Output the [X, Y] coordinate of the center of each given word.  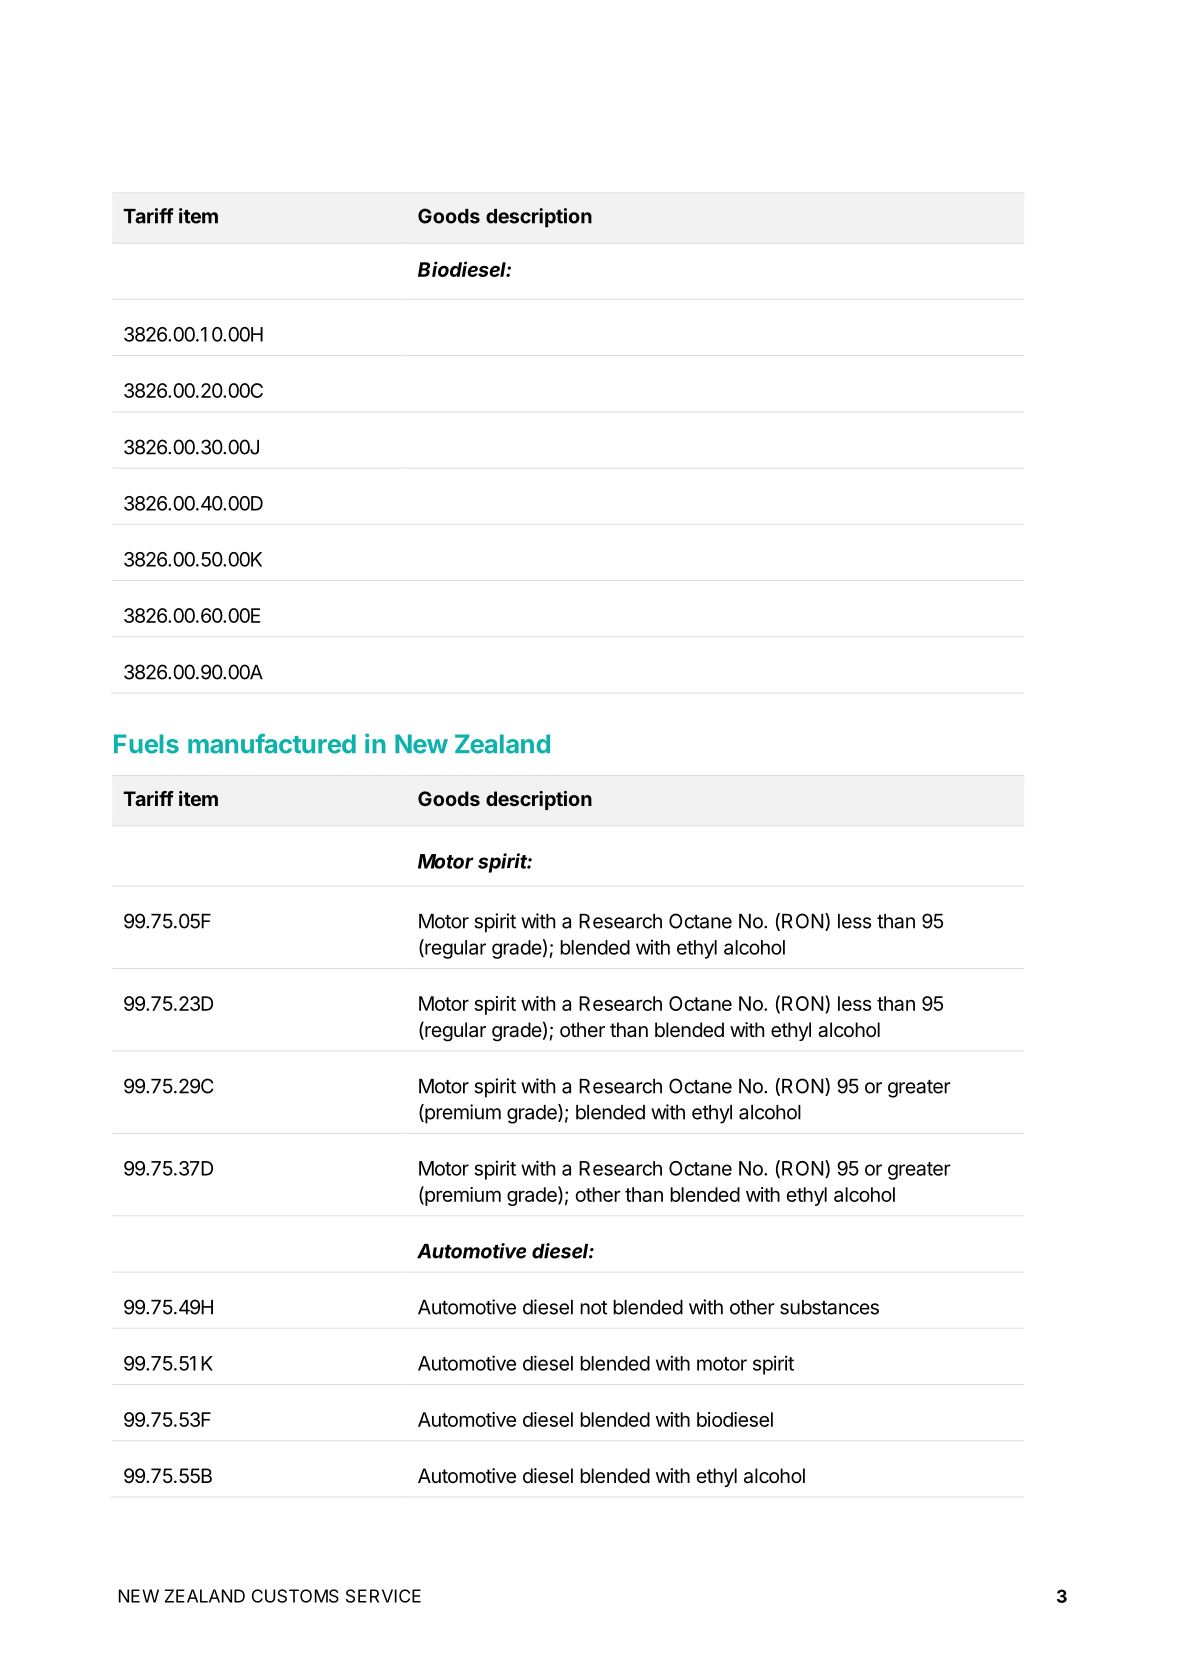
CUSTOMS [295, 1596]
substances [829, 1307]
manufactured [272, 744]
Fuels [146, 744]
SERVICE [383, 1596]
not [593, 1308]
